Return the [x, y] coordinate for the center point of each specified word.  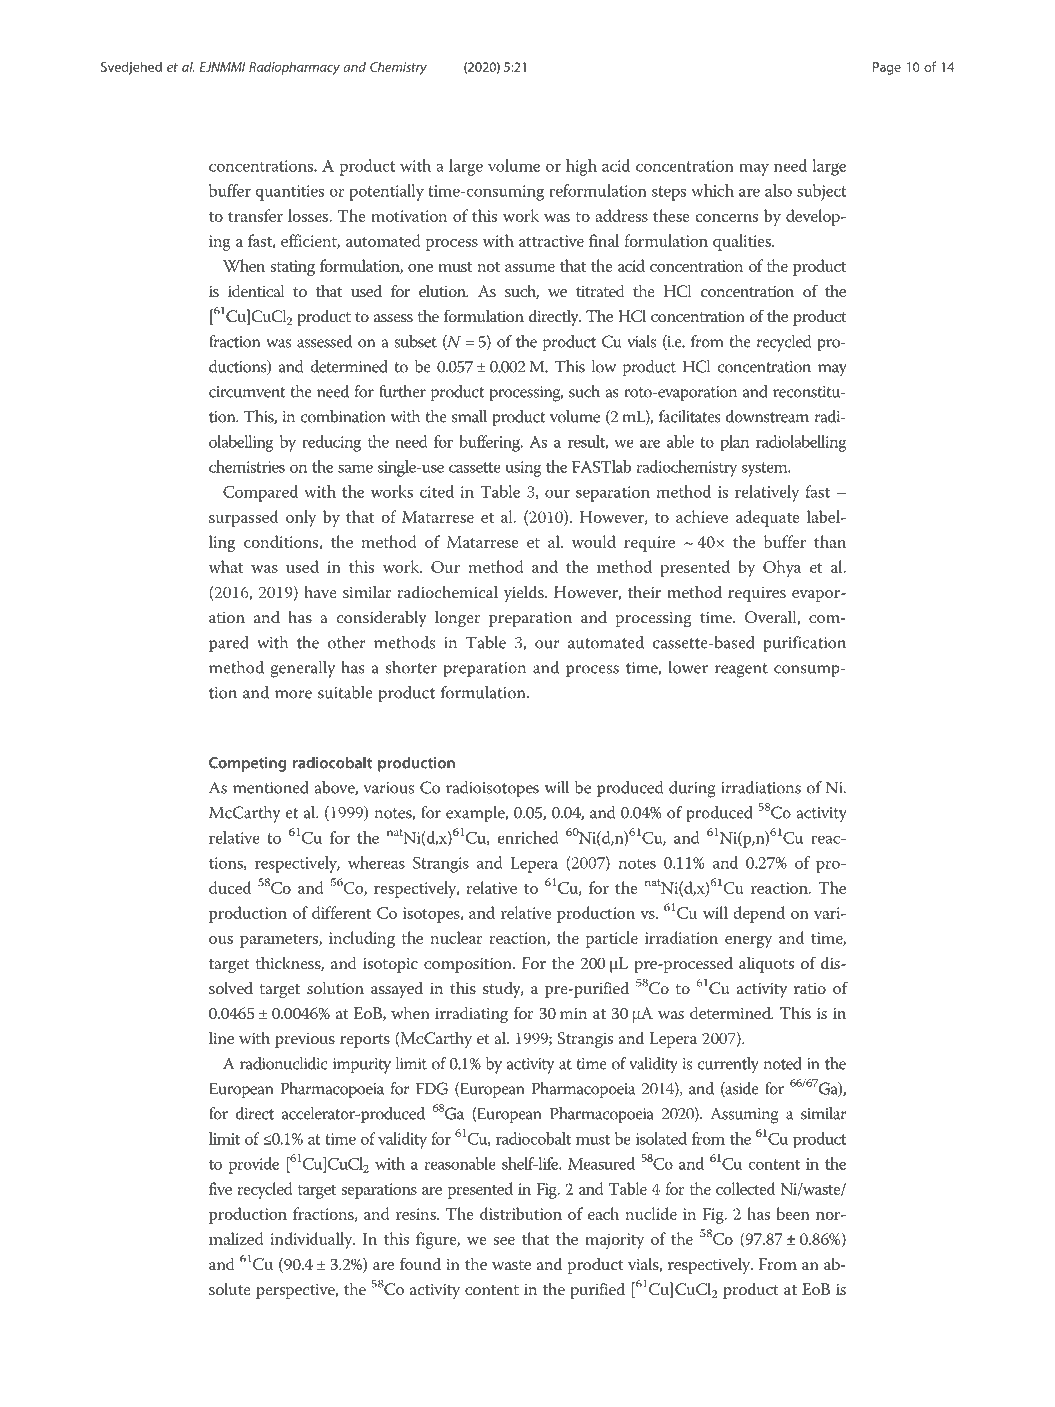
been [793, 1213]
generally [303, 669]
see [504, 1241]
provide [254, 1165]
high [581, 167]
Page [887, 68]
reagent [741, 670]
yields [525, 593]
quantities [289, 193]
